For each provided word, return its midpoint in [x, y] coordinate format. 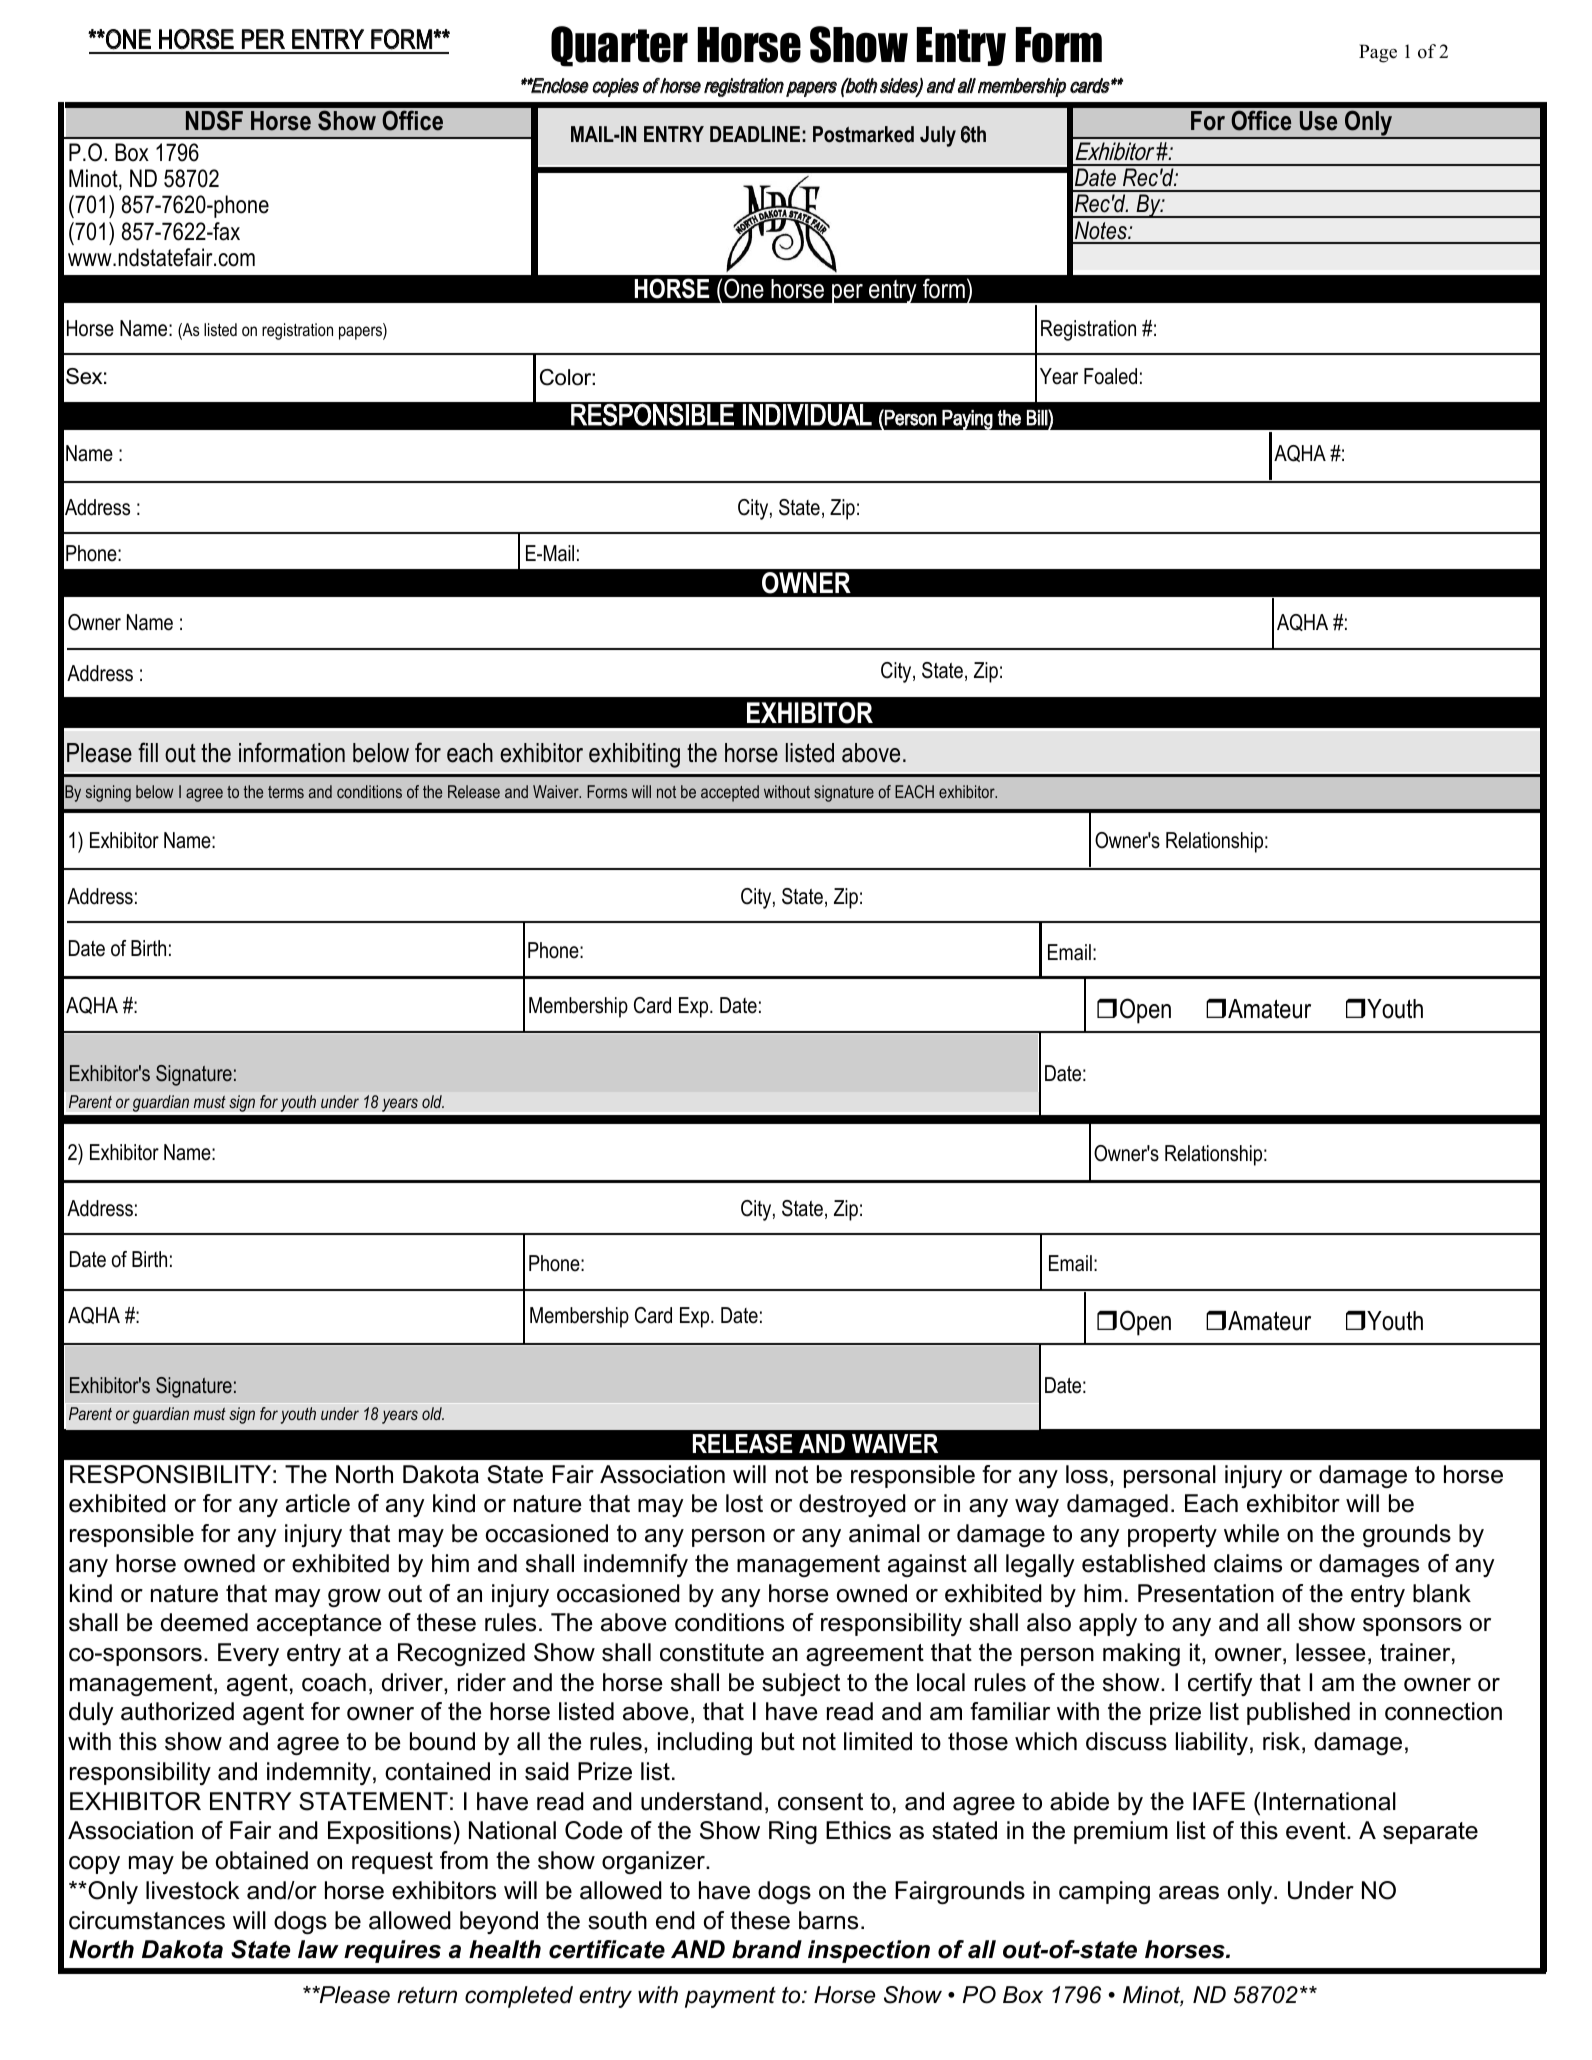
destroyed [852, 1505]
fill [148, 752]
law [318, 1949]
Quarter [619, 46]
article [318, 1503]
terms [286, 792]
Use [1318, 121]
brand [767, 1949]
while [1251, 1533]
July [938, 136]
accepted [730, 793]
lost [744, 1503]
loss [1087, 1474]
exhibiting [634, 755]
